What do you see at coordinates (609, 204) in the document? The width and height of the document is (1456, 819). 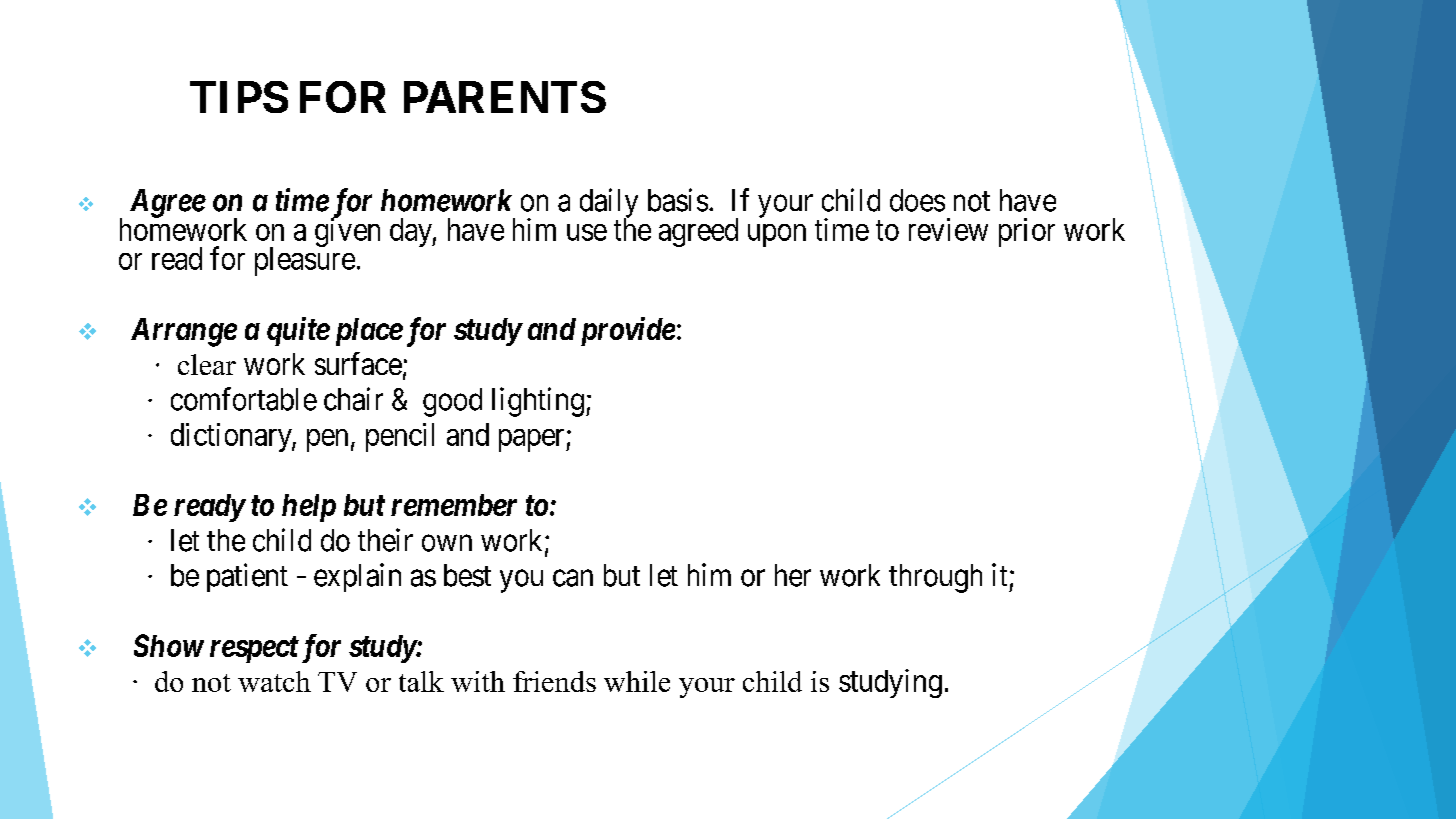 I see `daily` at bounding box center [609, 204].
